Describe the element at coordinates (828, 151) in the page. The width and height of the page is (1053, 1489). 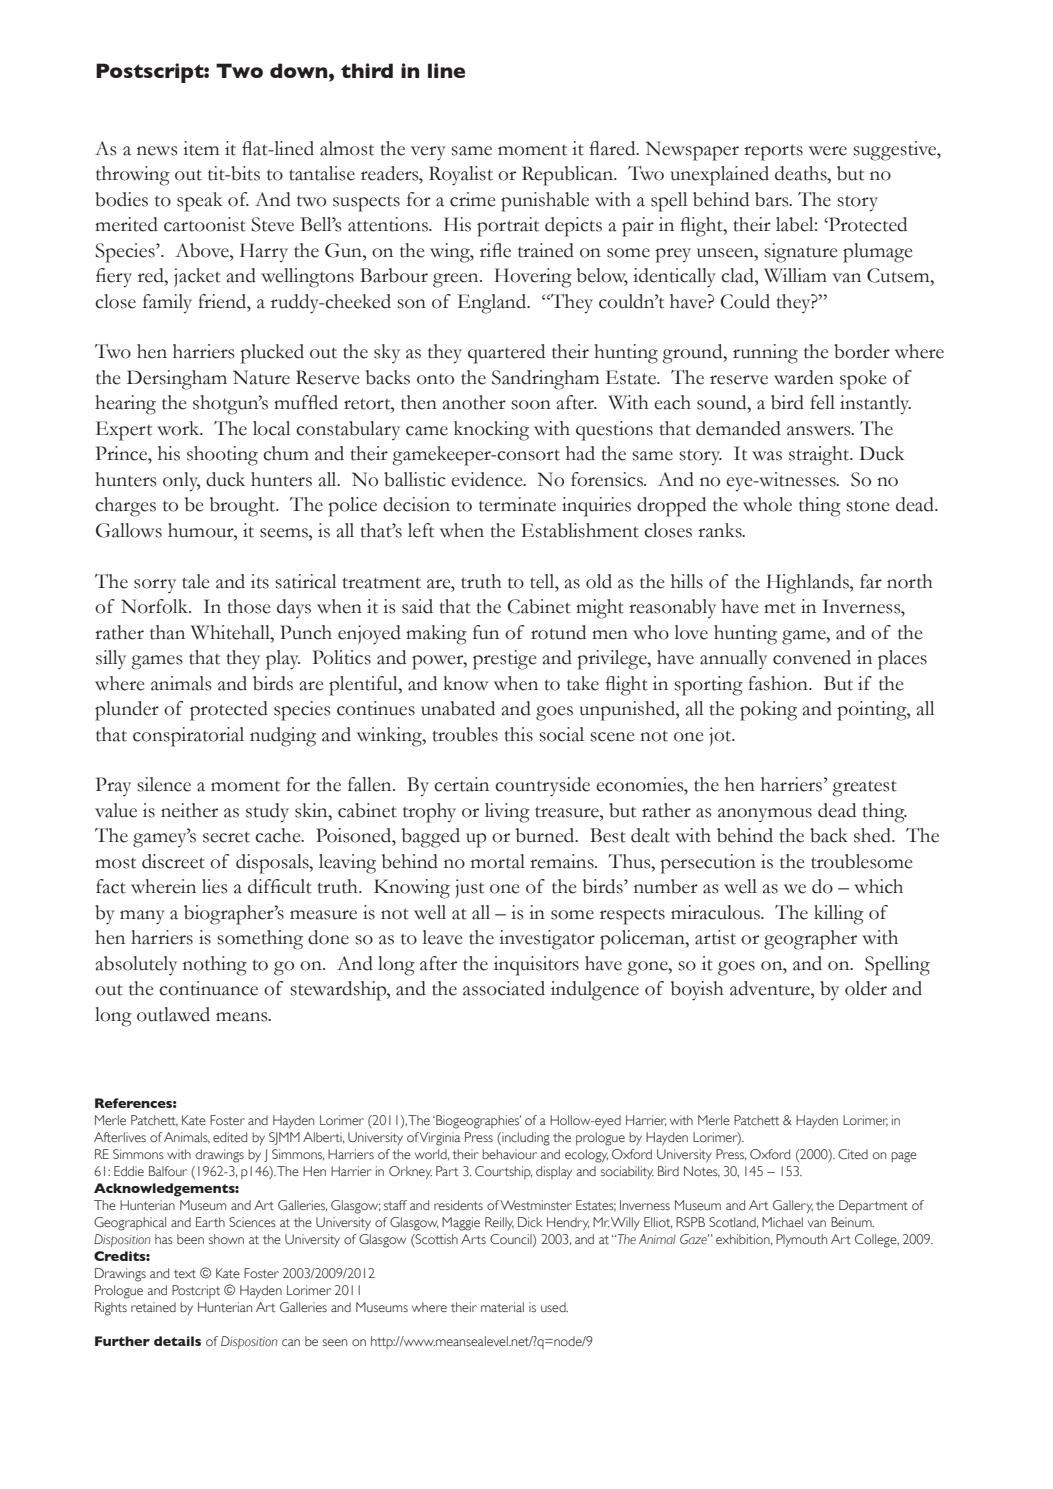
I see `were` at that location.
